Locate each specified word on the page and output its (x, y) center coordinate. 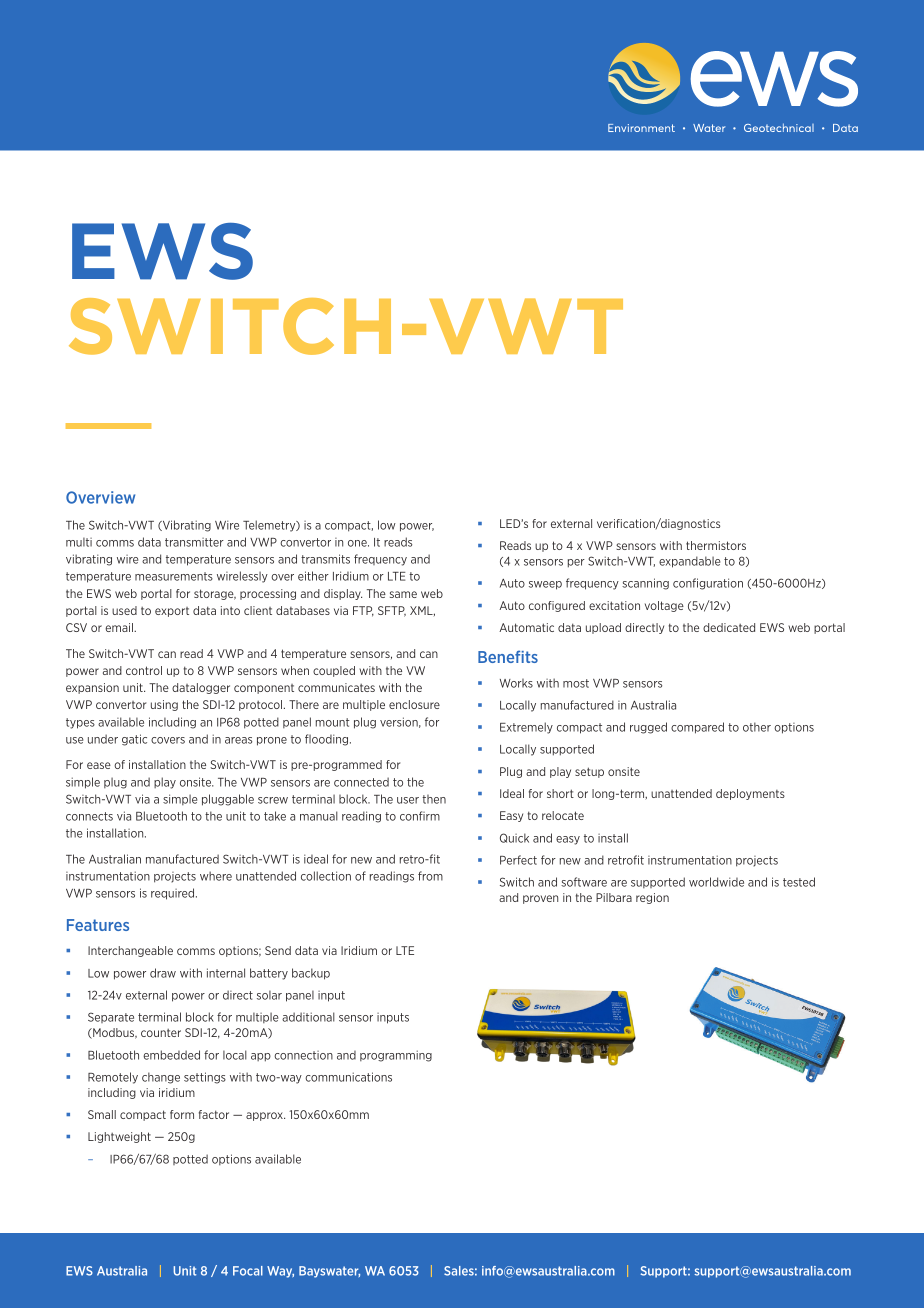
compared (697, 728)
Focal (248, 1271)
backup (311, 974)
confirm (420, 816)
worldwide (716, 882)
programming (396, 1056)
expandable (690, 562)
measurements (174, 576)
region (652, 898)
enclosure (414, 704)
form (182, 1114)
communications (348, 1077)
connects (89, 816)
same (403, 594)
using (164, 705)
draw (163, 973)
